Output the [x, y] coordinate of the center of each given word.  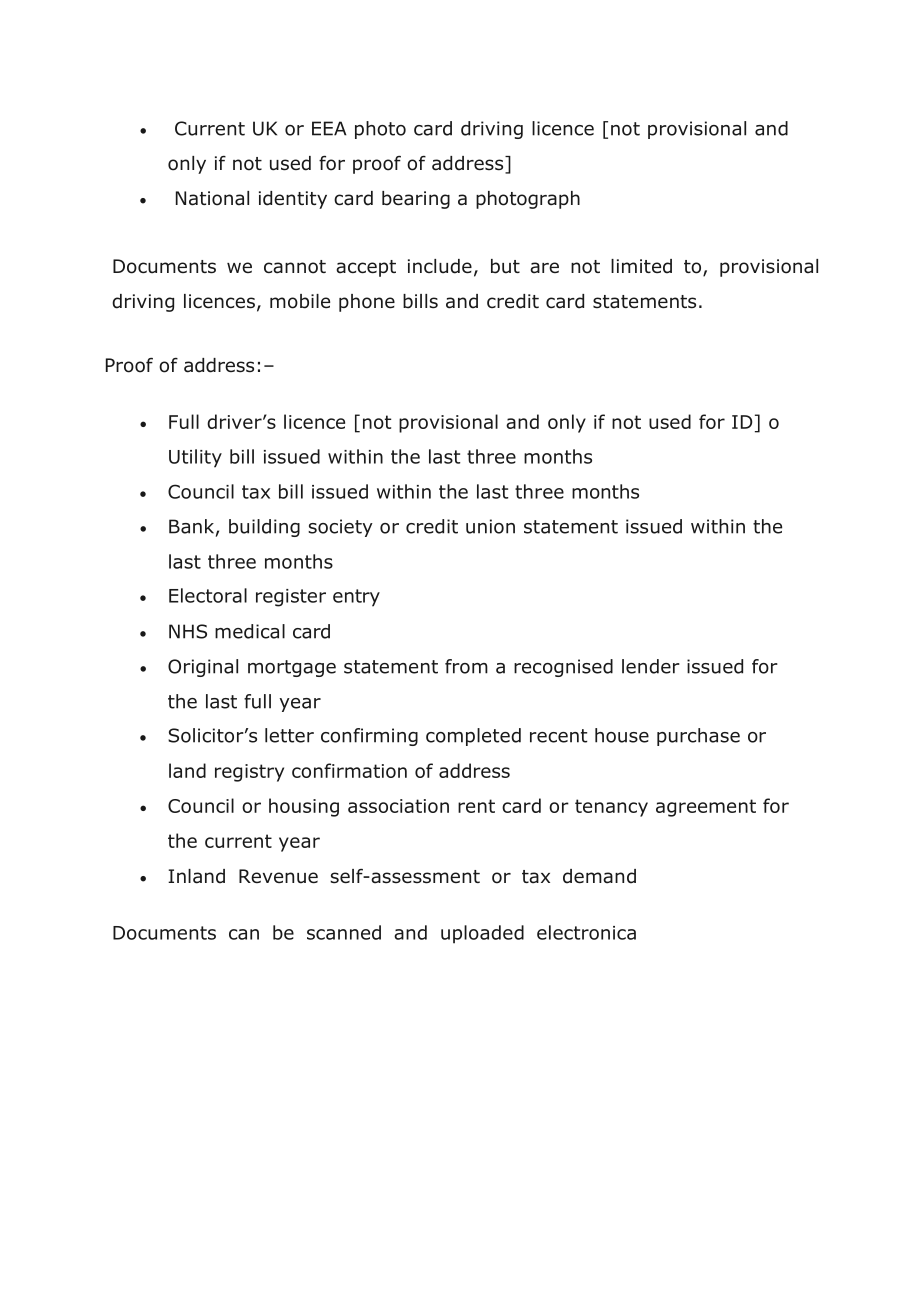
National [212, 198]
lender [651, 666]
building [264, 528]
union [490, 526]
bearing [416, 200]
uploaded [482, 934]
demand [599, 876]
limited [641, 266]
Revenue [278, 876]
